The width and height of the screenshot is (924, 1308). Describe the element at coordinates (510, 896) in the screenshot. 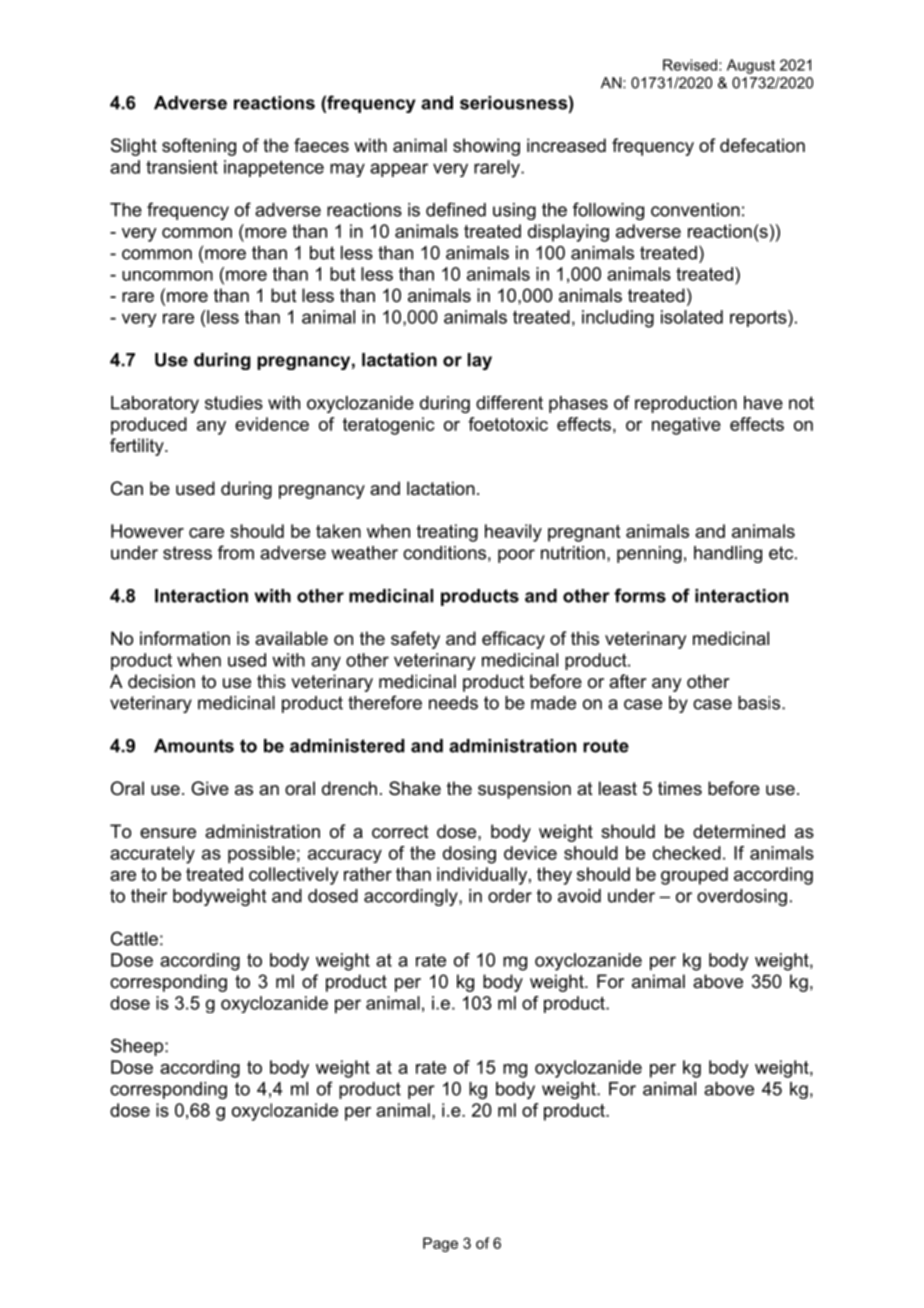

I see `order` at that location.
